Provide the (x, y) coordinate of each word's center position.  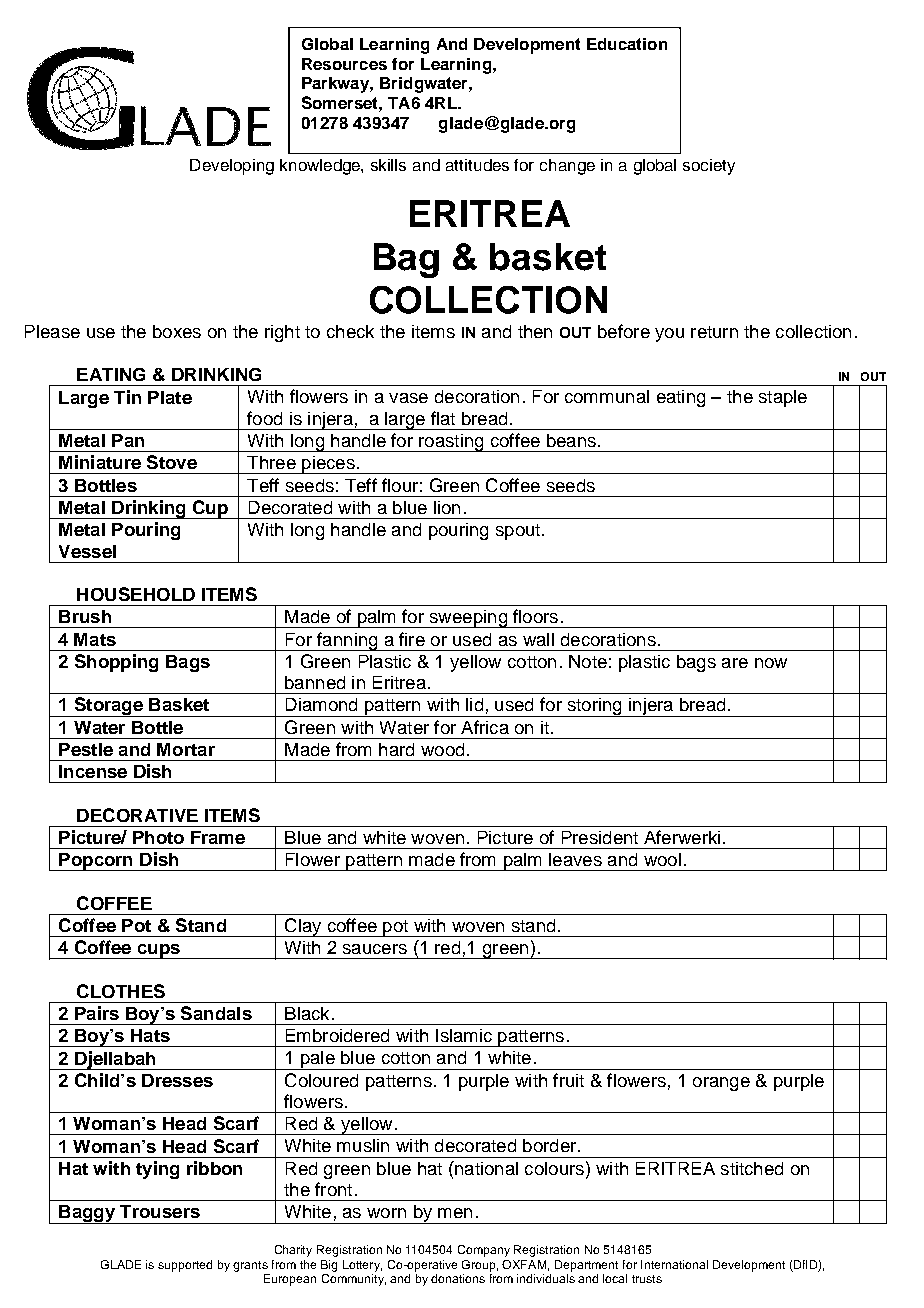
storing (594, 707)
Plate (170, 397)
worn (386, 1213)
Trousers (160, 1211)
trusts (647, 1279)
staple (783, 398)
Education (627, 44)
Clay (303, 927)
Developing (232, 167)
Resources (344, 64)
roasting (451, 443)
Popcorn (96, 862)
